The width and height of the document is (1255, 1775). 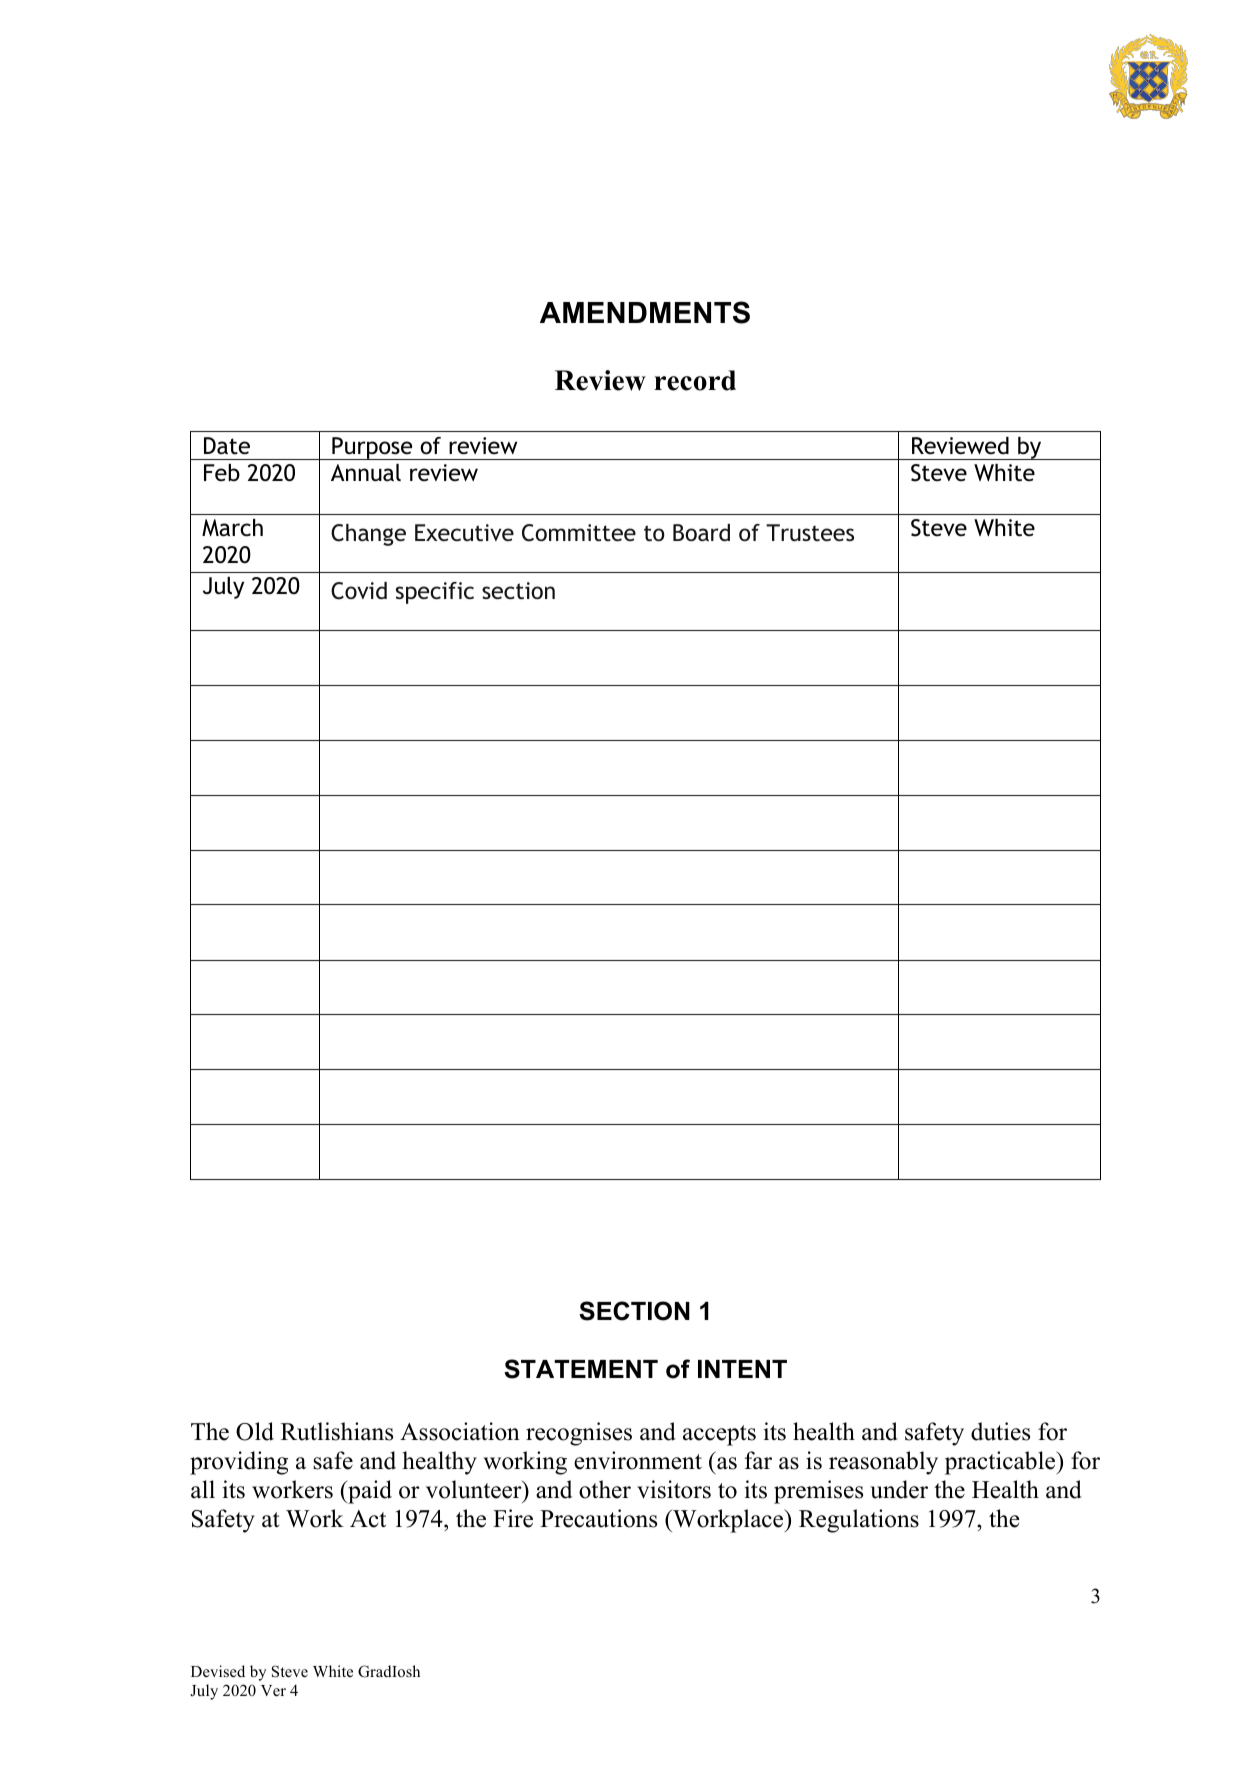 What do you see at coordinates (742, 1369) in the document?
I see `INTENT` at bounding box center [742, 1369].
